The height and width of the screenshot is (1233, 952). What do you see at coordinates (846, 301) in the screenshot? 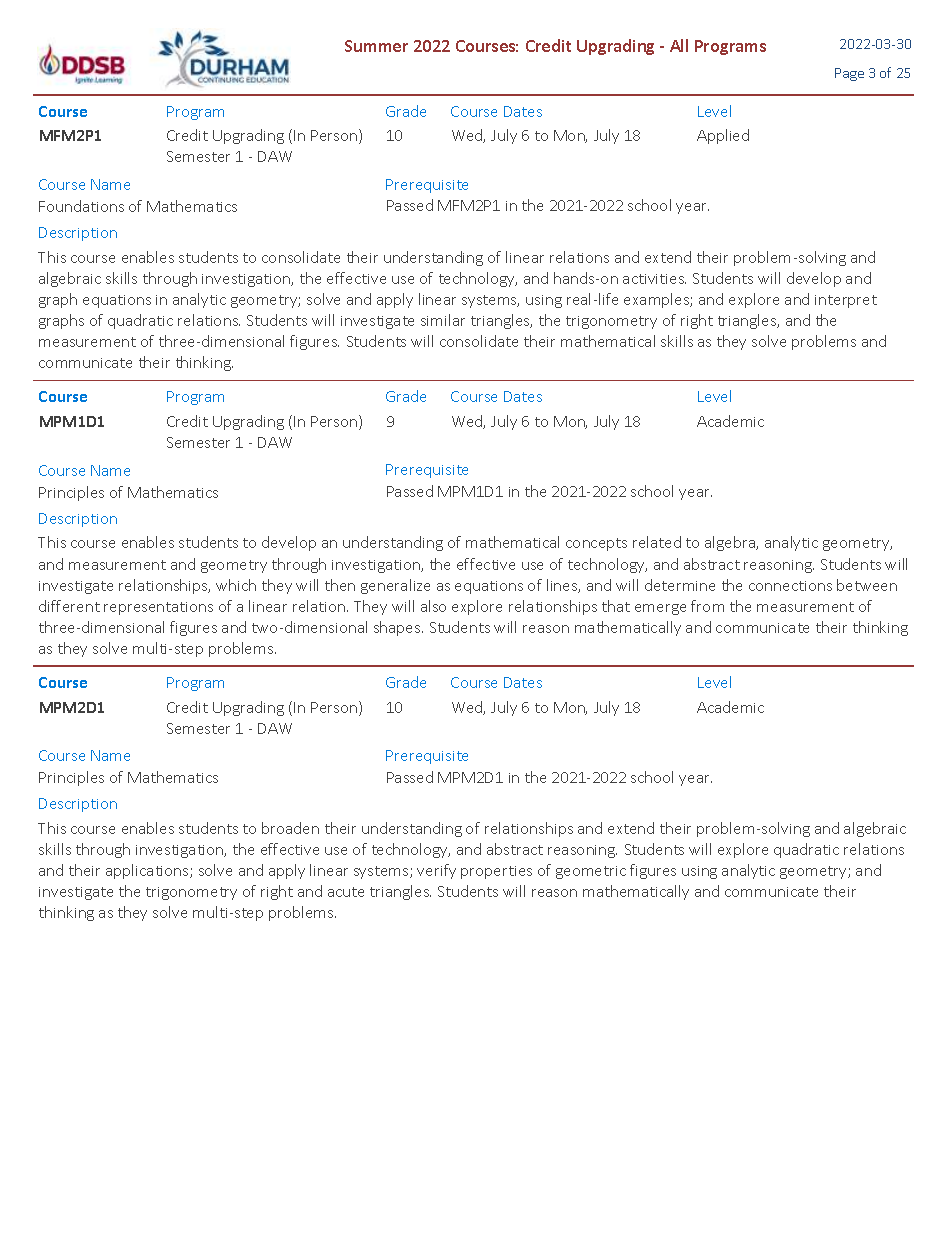
I see `interpret` at bounding box center [846, 301].
